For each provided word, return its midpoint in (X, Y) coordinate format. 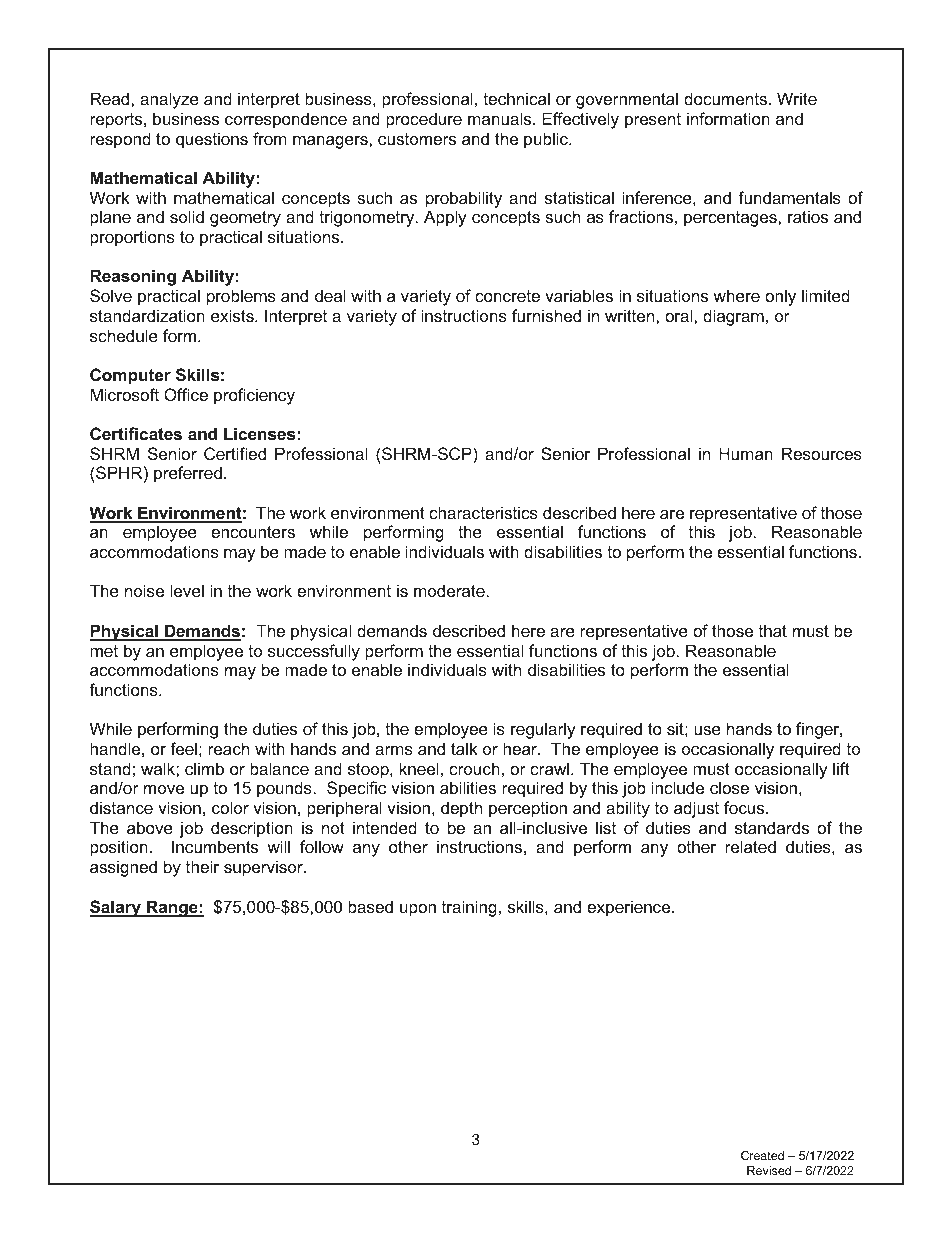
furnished (546, 315)
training (469, 908)
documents (727, 98)
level (187, 590)
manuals (501, 118)
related (750, 846)
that (773, 630)
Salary (116, 908)
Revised (769, 1170)
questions (212, 140)
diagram (733, 317)
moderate (449, 590)
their (202, 866)
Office (186, 394)
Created (762, 1155)
